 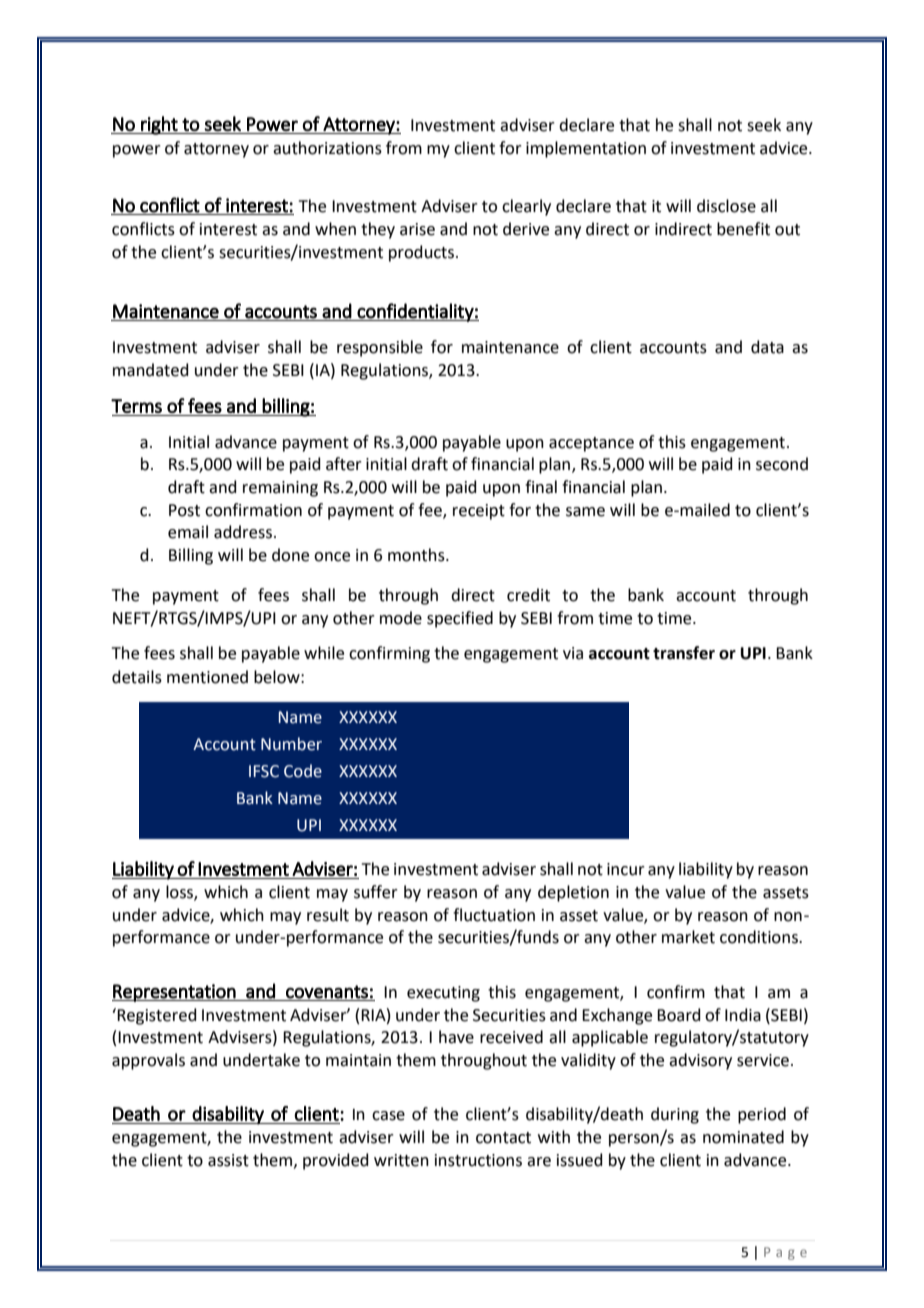 I want to click on mentioned, so click(x=207, y=677).
